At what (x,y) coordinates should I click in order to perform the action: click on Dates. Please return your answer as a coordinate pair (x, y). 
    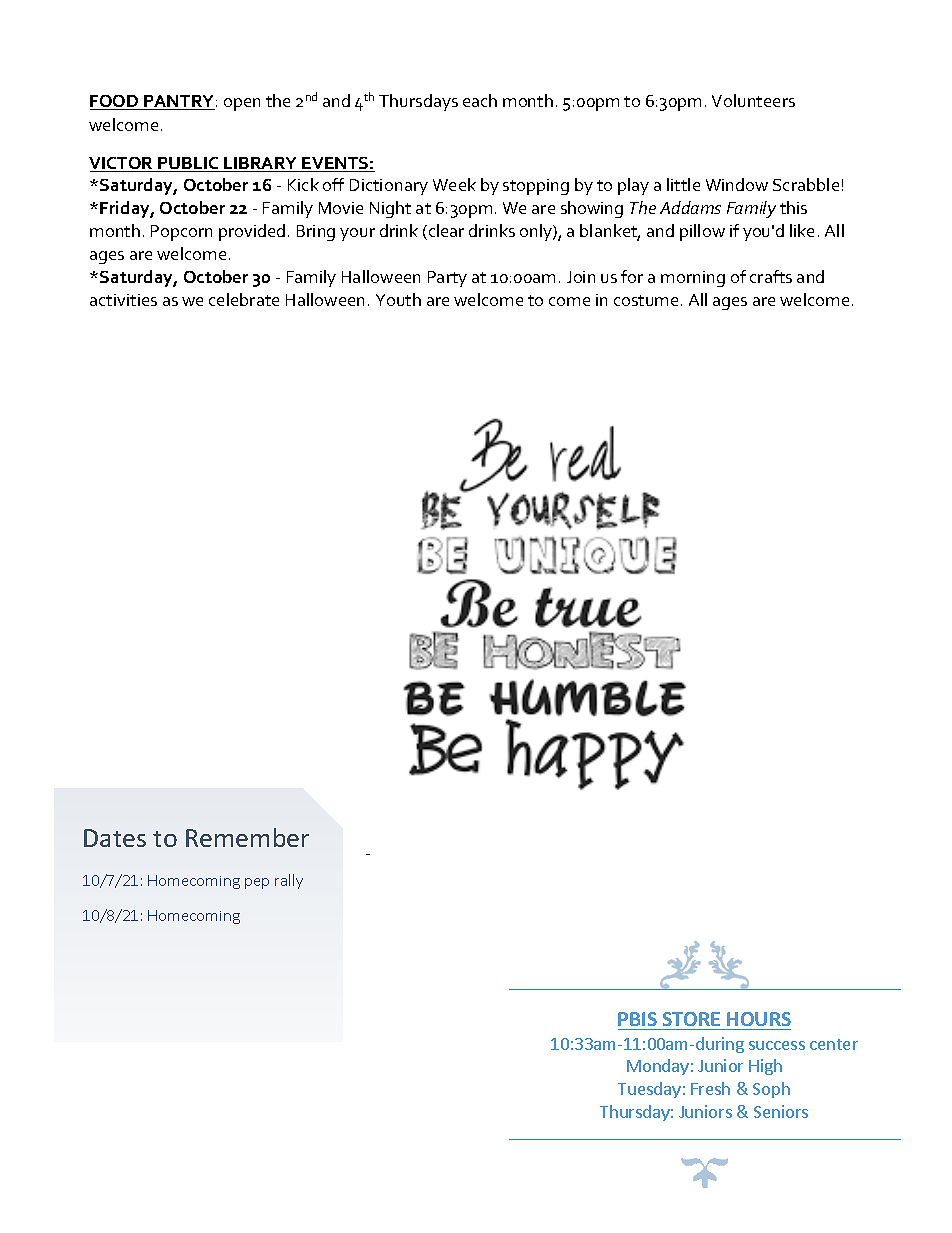
    Looking at the image, I should click on (115, 838).
